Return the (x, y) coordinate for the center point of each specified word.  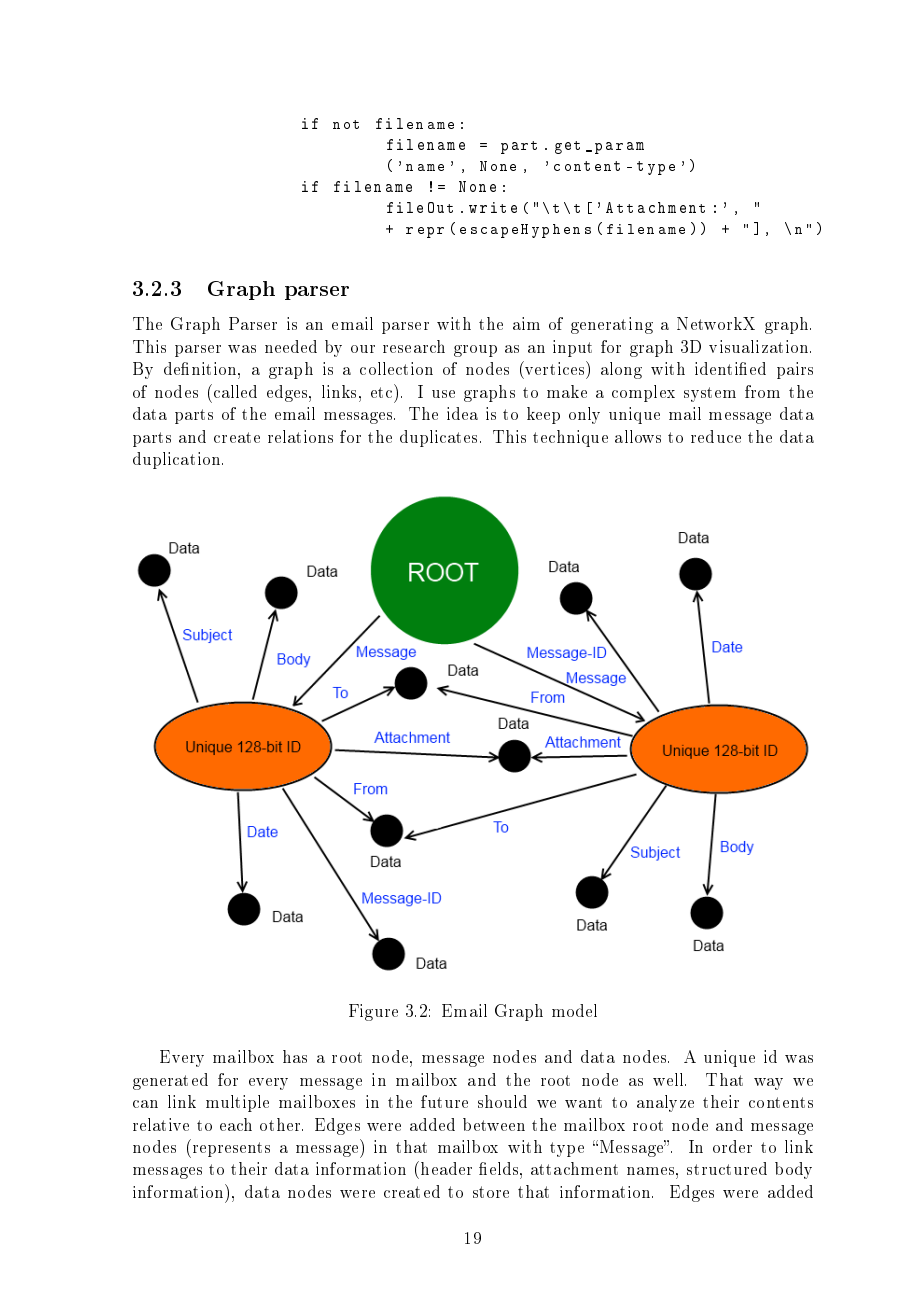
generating (612, 325)
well (669, 1079)
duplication (178, 460)
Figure (373, 1012)
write (493, 207)
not (346, 124)
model (574, 1010)
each (236, 1124)
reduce (716, 436)
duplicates (438, 438)
